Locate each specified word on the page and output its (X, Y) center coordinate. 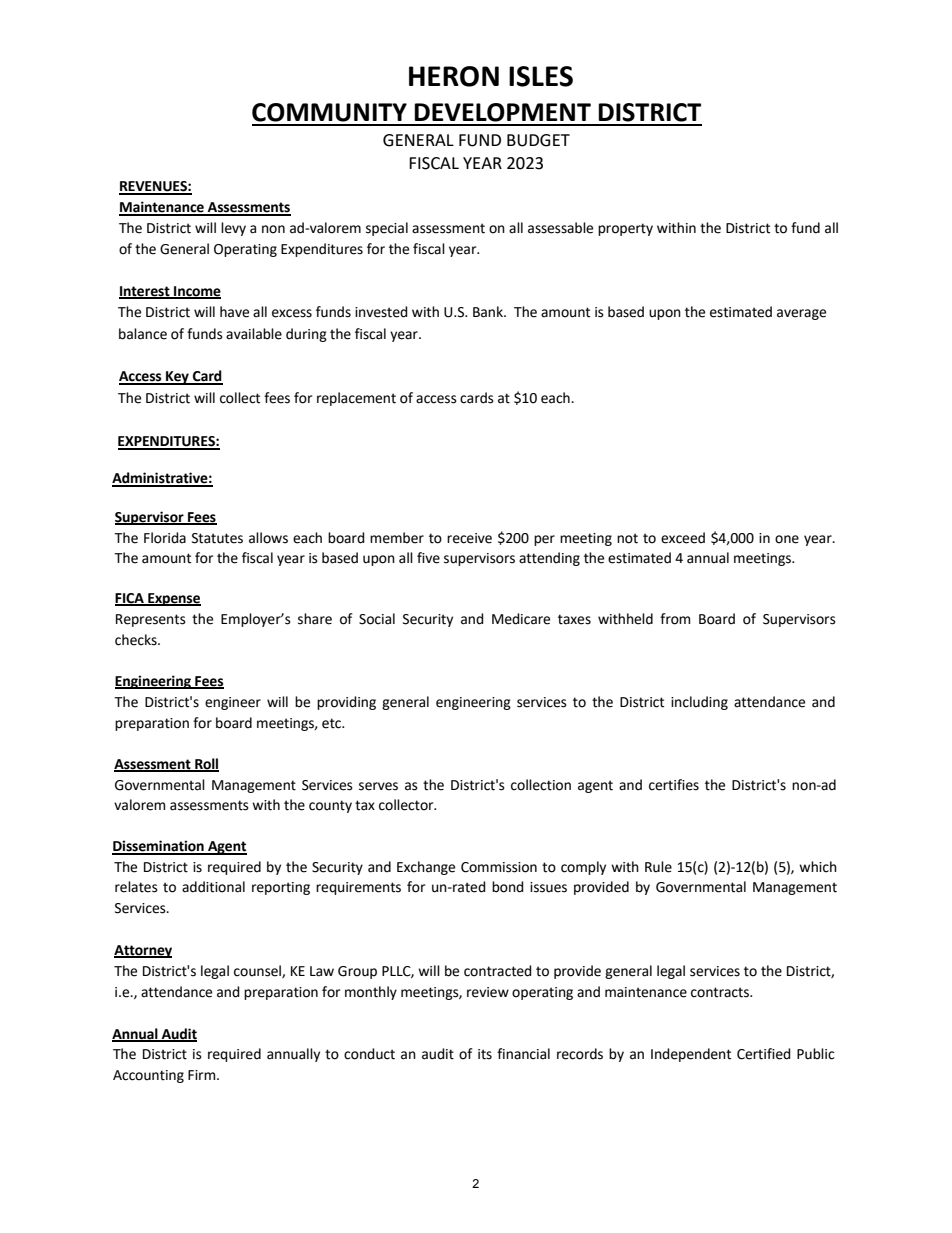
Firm (203, 1075)
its (485, 1054)
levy (233, 229)
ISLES (541, 76)
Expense (173, 599)
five (428, 558)
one (787, 539)
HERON (454, 76)
